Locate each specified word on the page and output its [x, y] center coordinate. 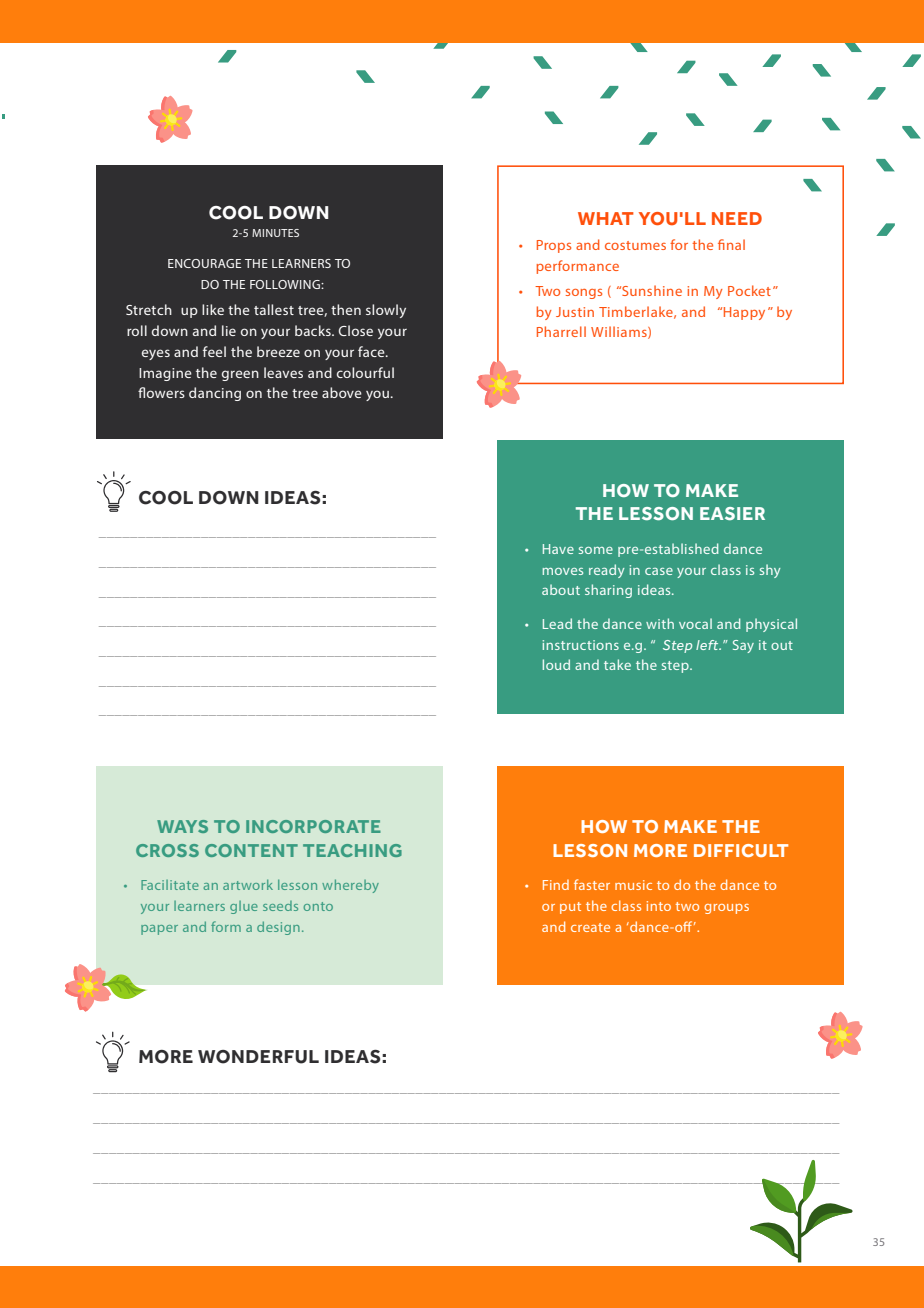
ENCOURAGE [204, 263]
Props [554, 246]
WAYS [182, 826]
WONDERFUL [258, 1057]
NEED [737, 218]
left [708, 645]
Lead [557, 623]
